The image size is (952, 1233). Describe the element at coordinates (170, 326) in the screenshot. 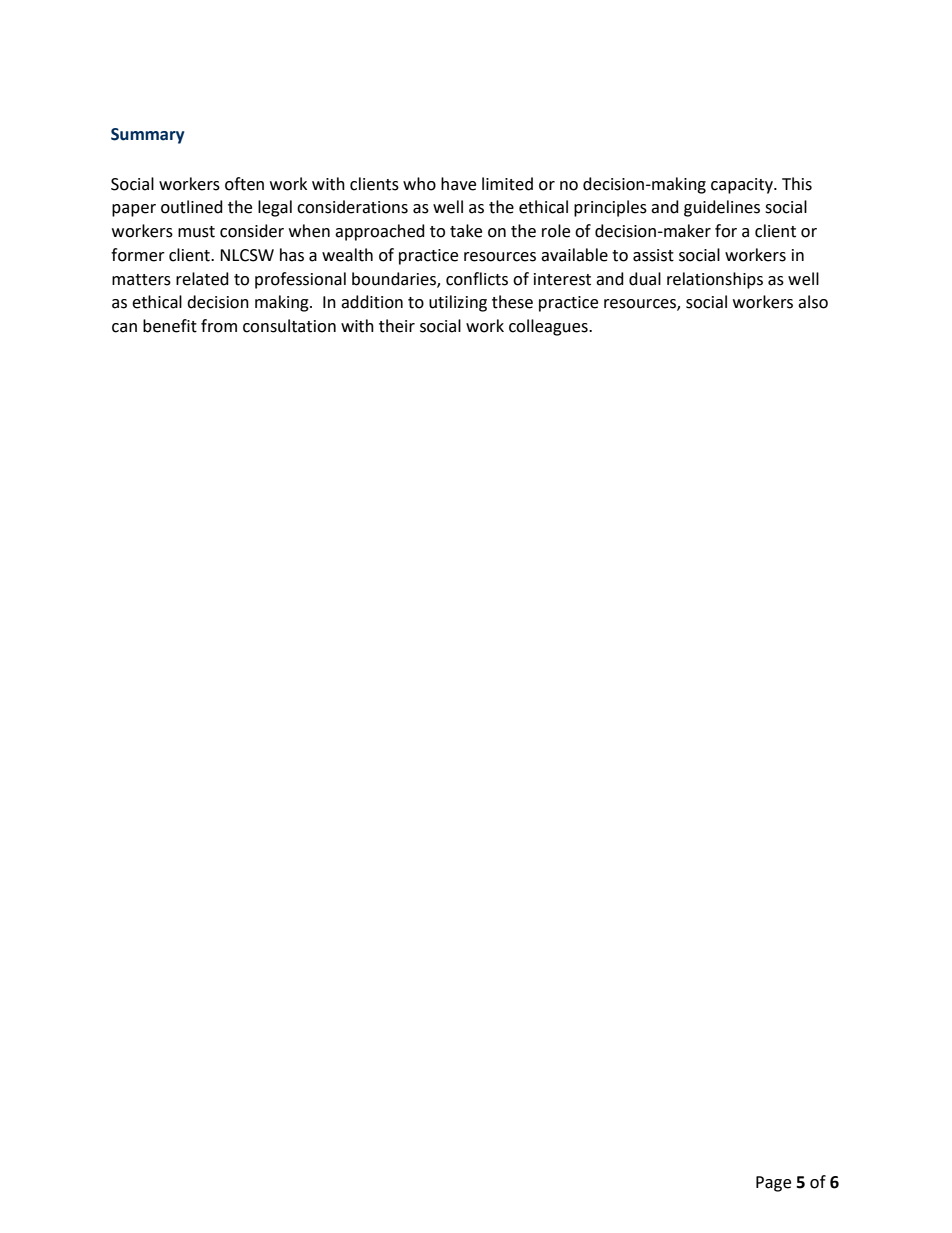

I see `benefit` at that location.
